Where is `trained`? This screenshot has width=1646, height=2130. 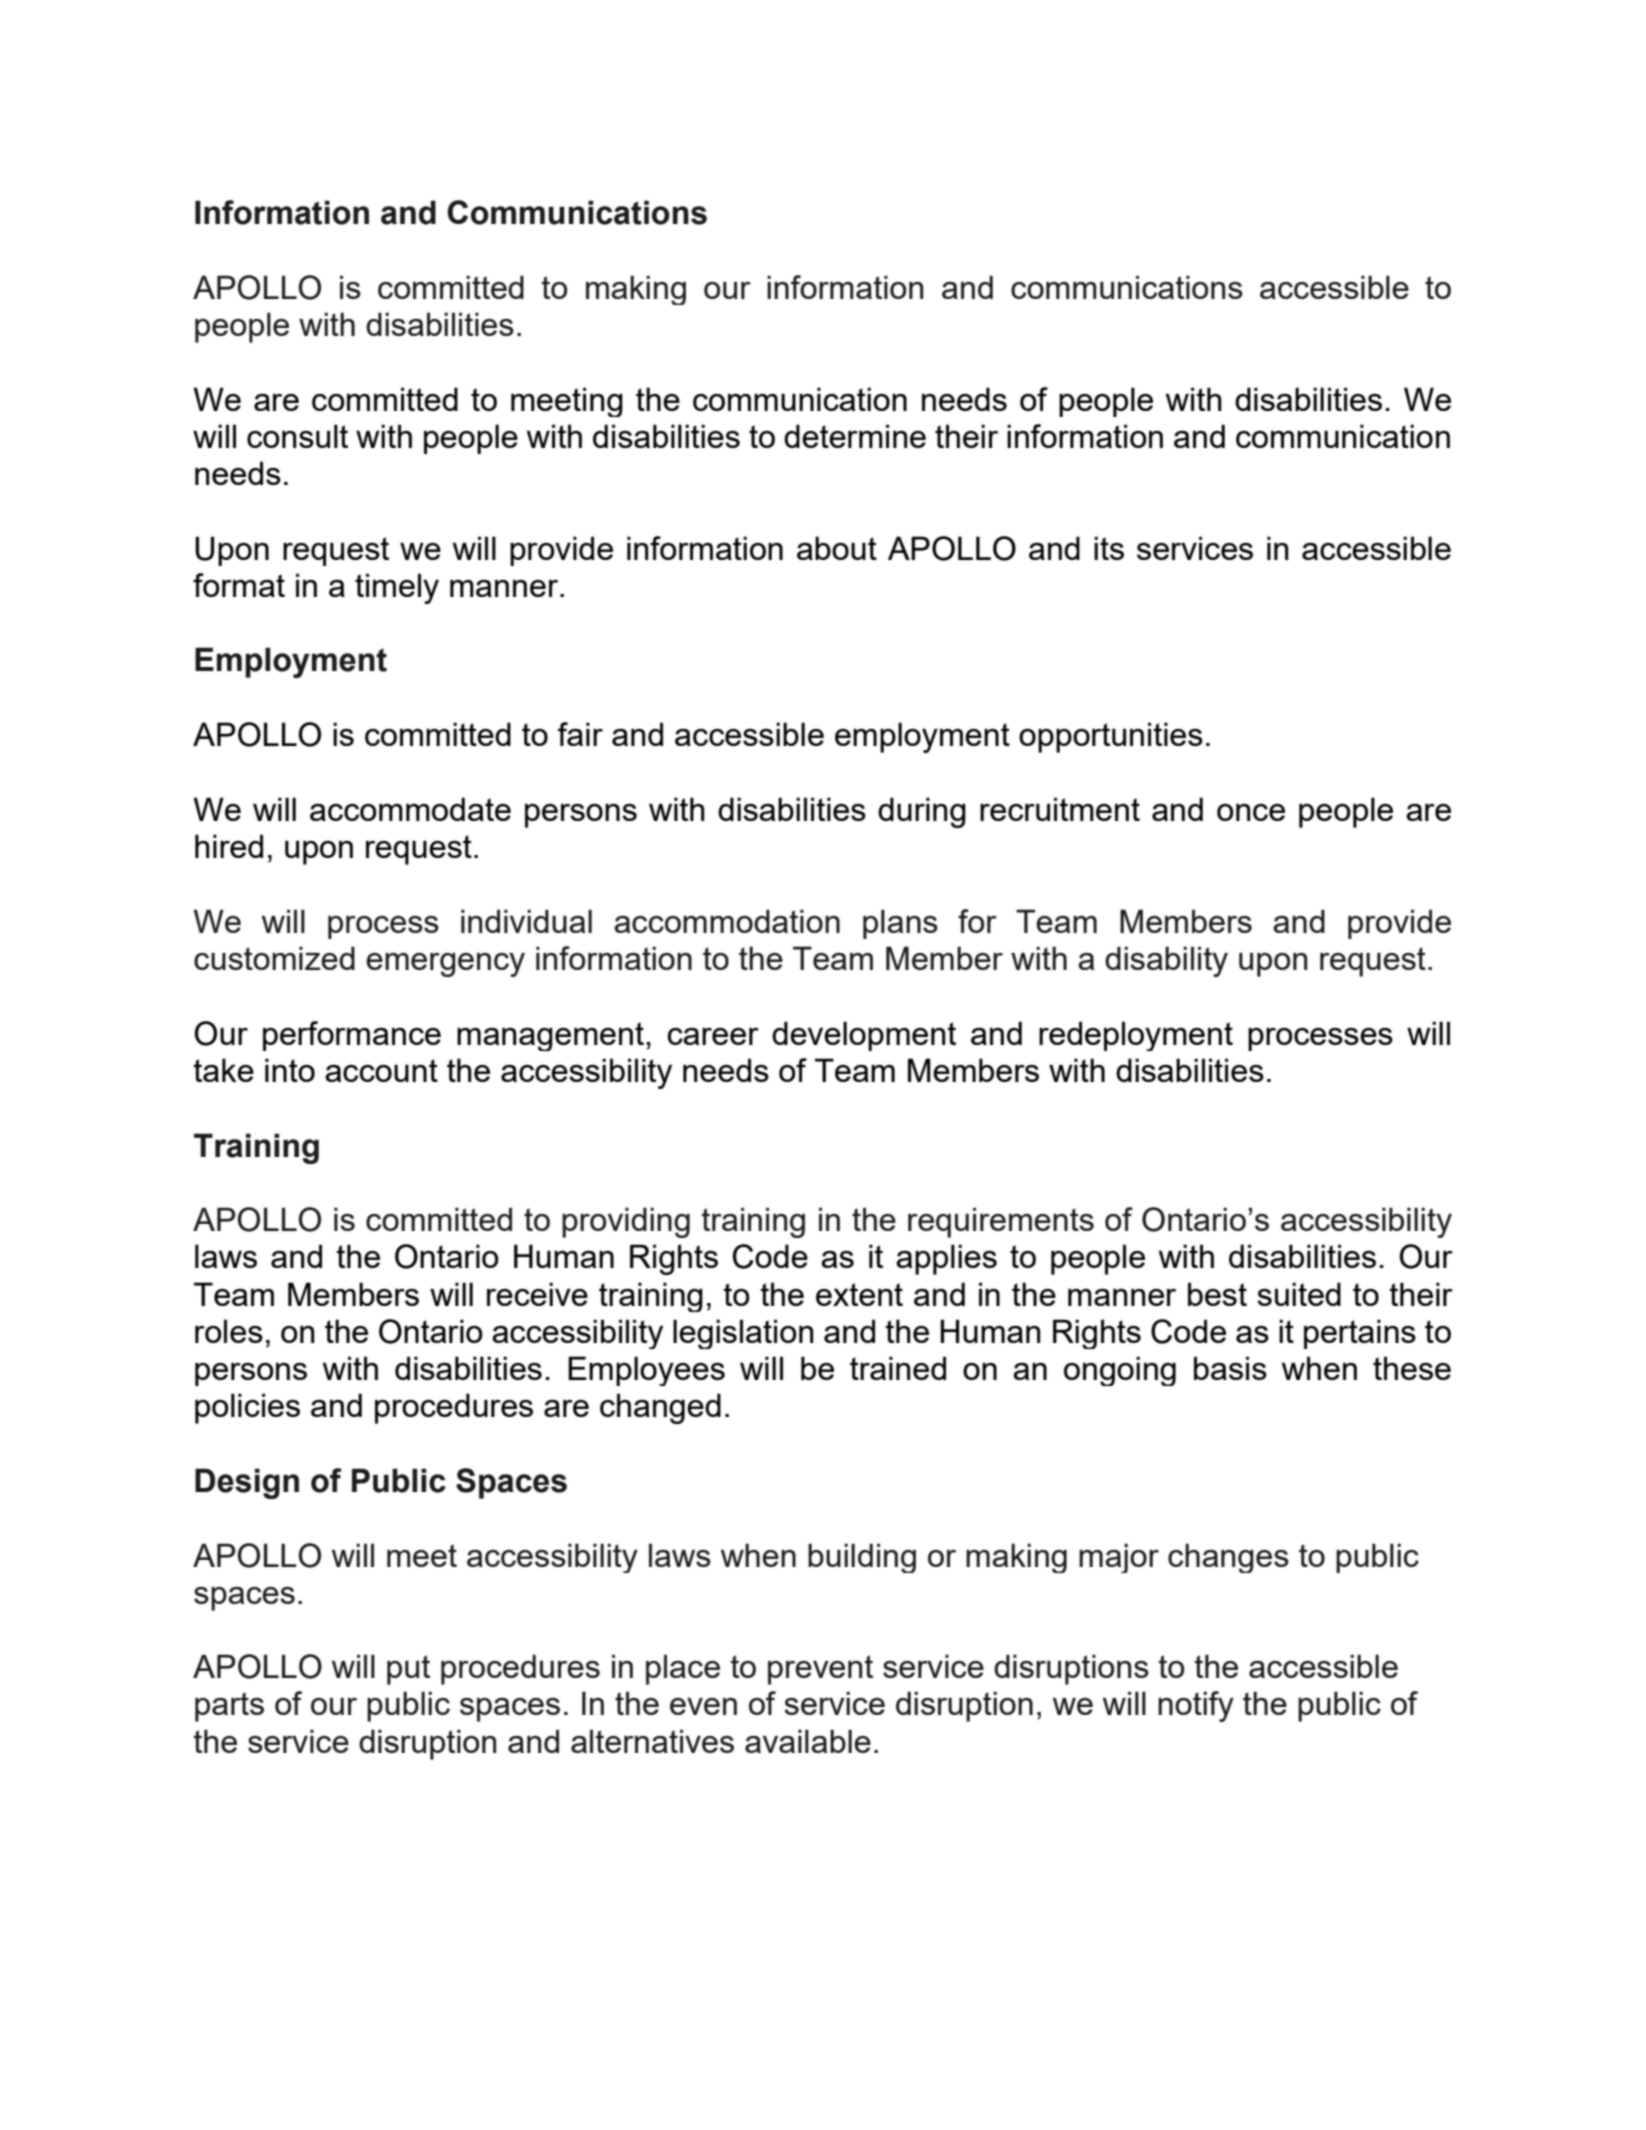 trained is located at coordinates (898, 1368).
